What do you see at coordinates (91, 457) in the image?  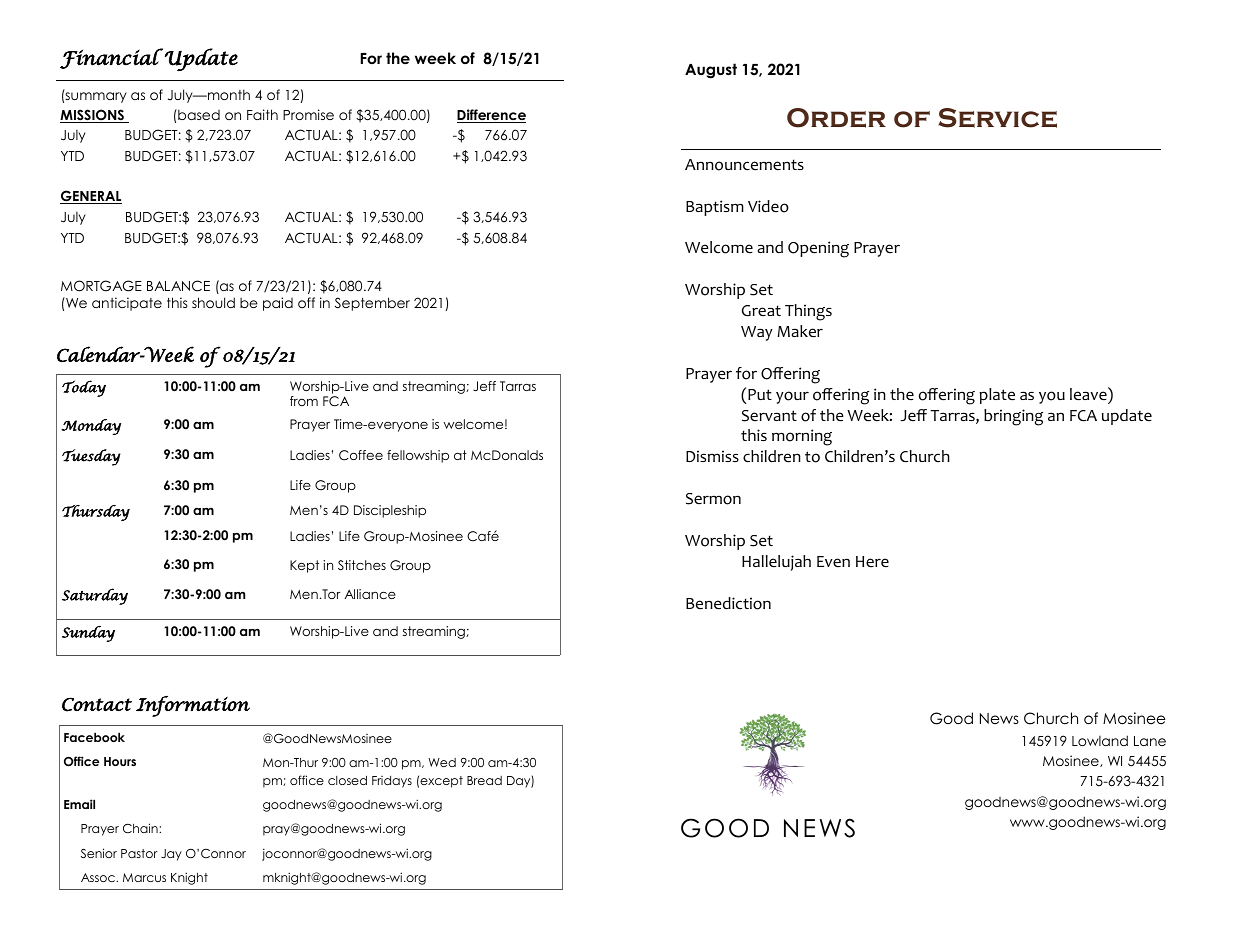 I see `Tuesday` at bounding box center [91, 457].
